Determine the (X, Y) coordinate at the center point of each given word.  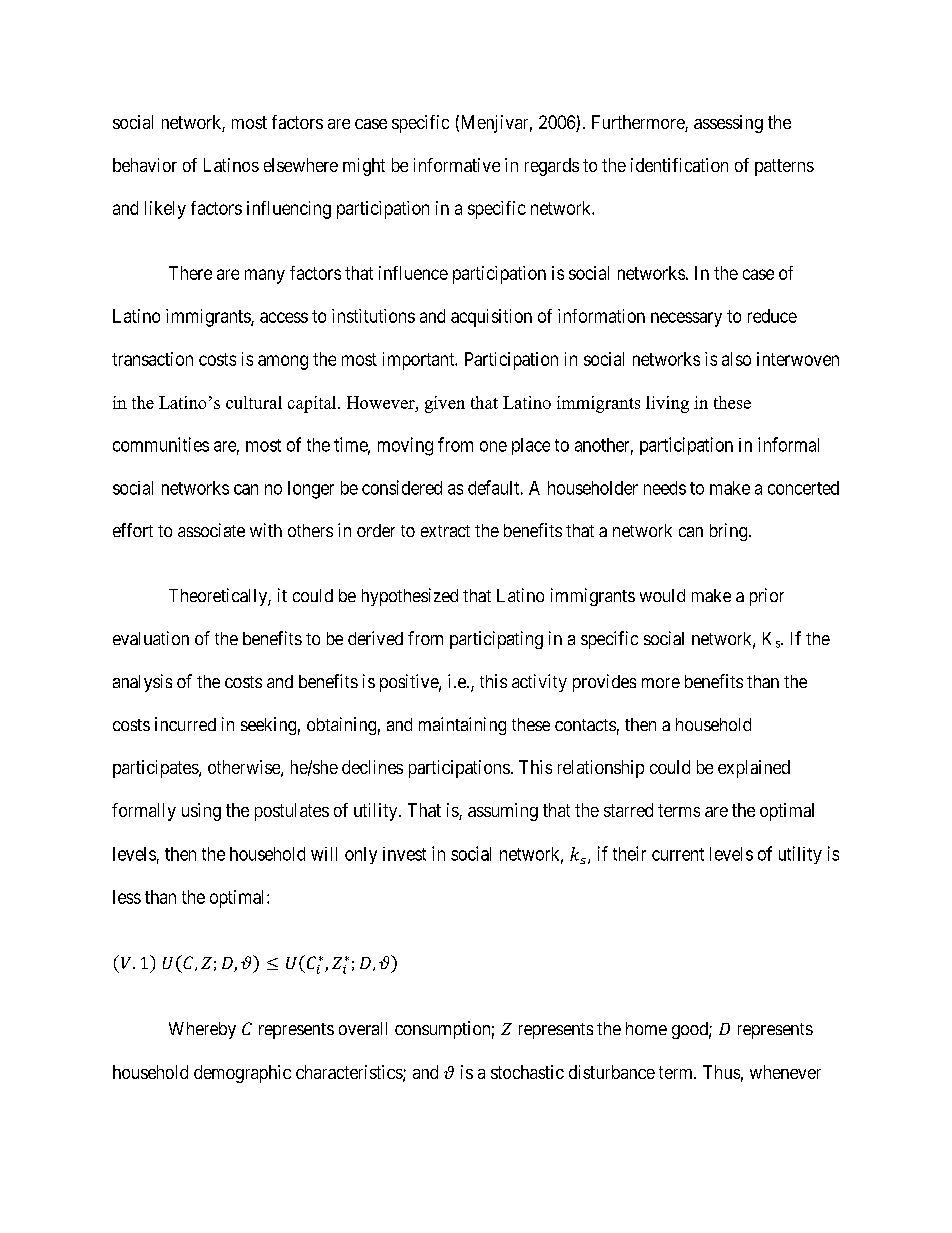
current (678, 854)
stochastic (527, 1072)
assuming (503, 812)
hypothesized (410, 597)
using (201, 812)
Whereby (202, 1030)
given (445, 404)
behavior (145, 165)
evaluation (151, 638)
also (736, 359)
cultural (254, 402)
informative (457, 165)
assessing (728, 124)
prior (767, 597)
